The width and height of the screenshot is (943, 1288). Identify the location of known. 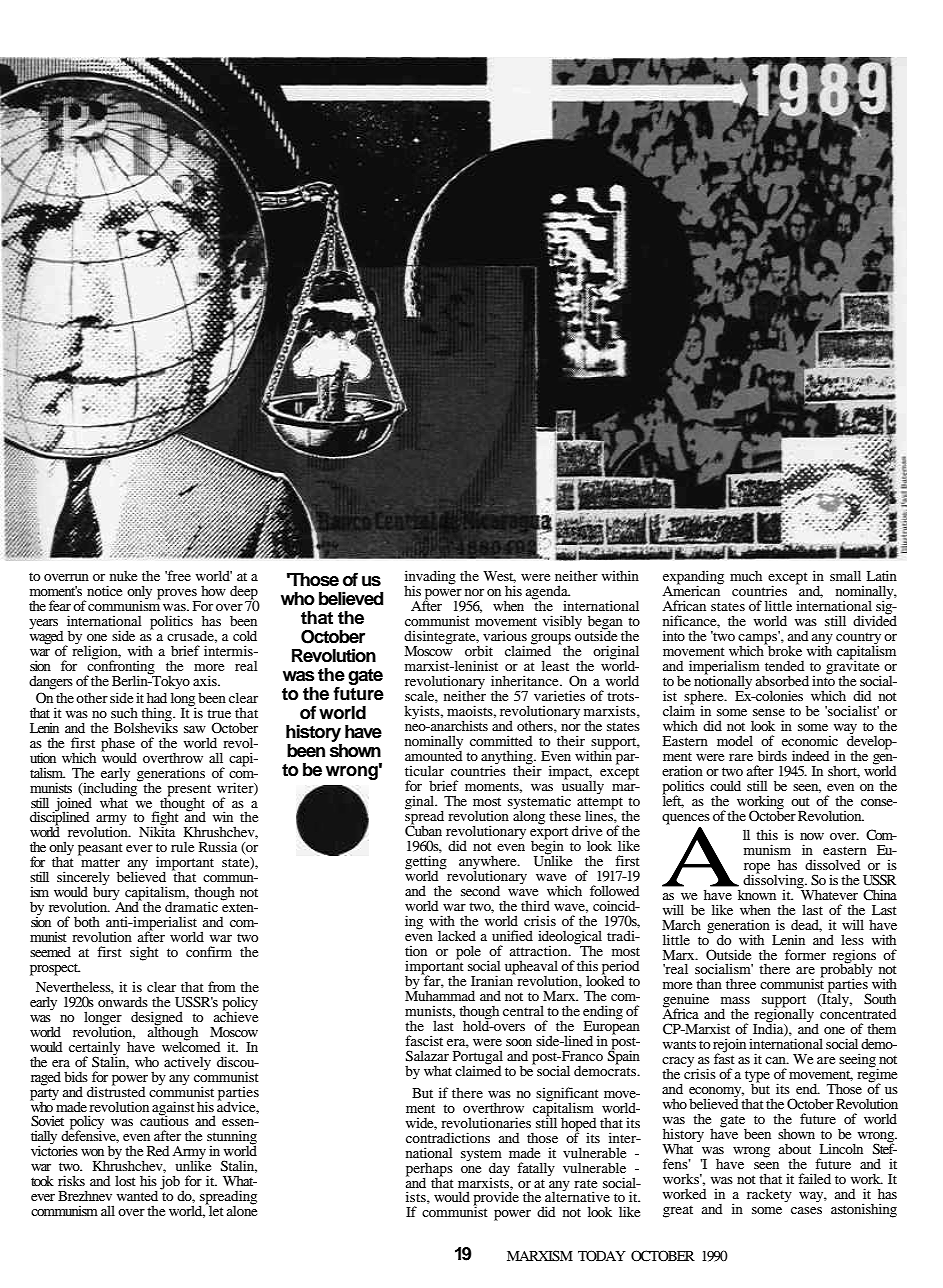
(757, 894).
